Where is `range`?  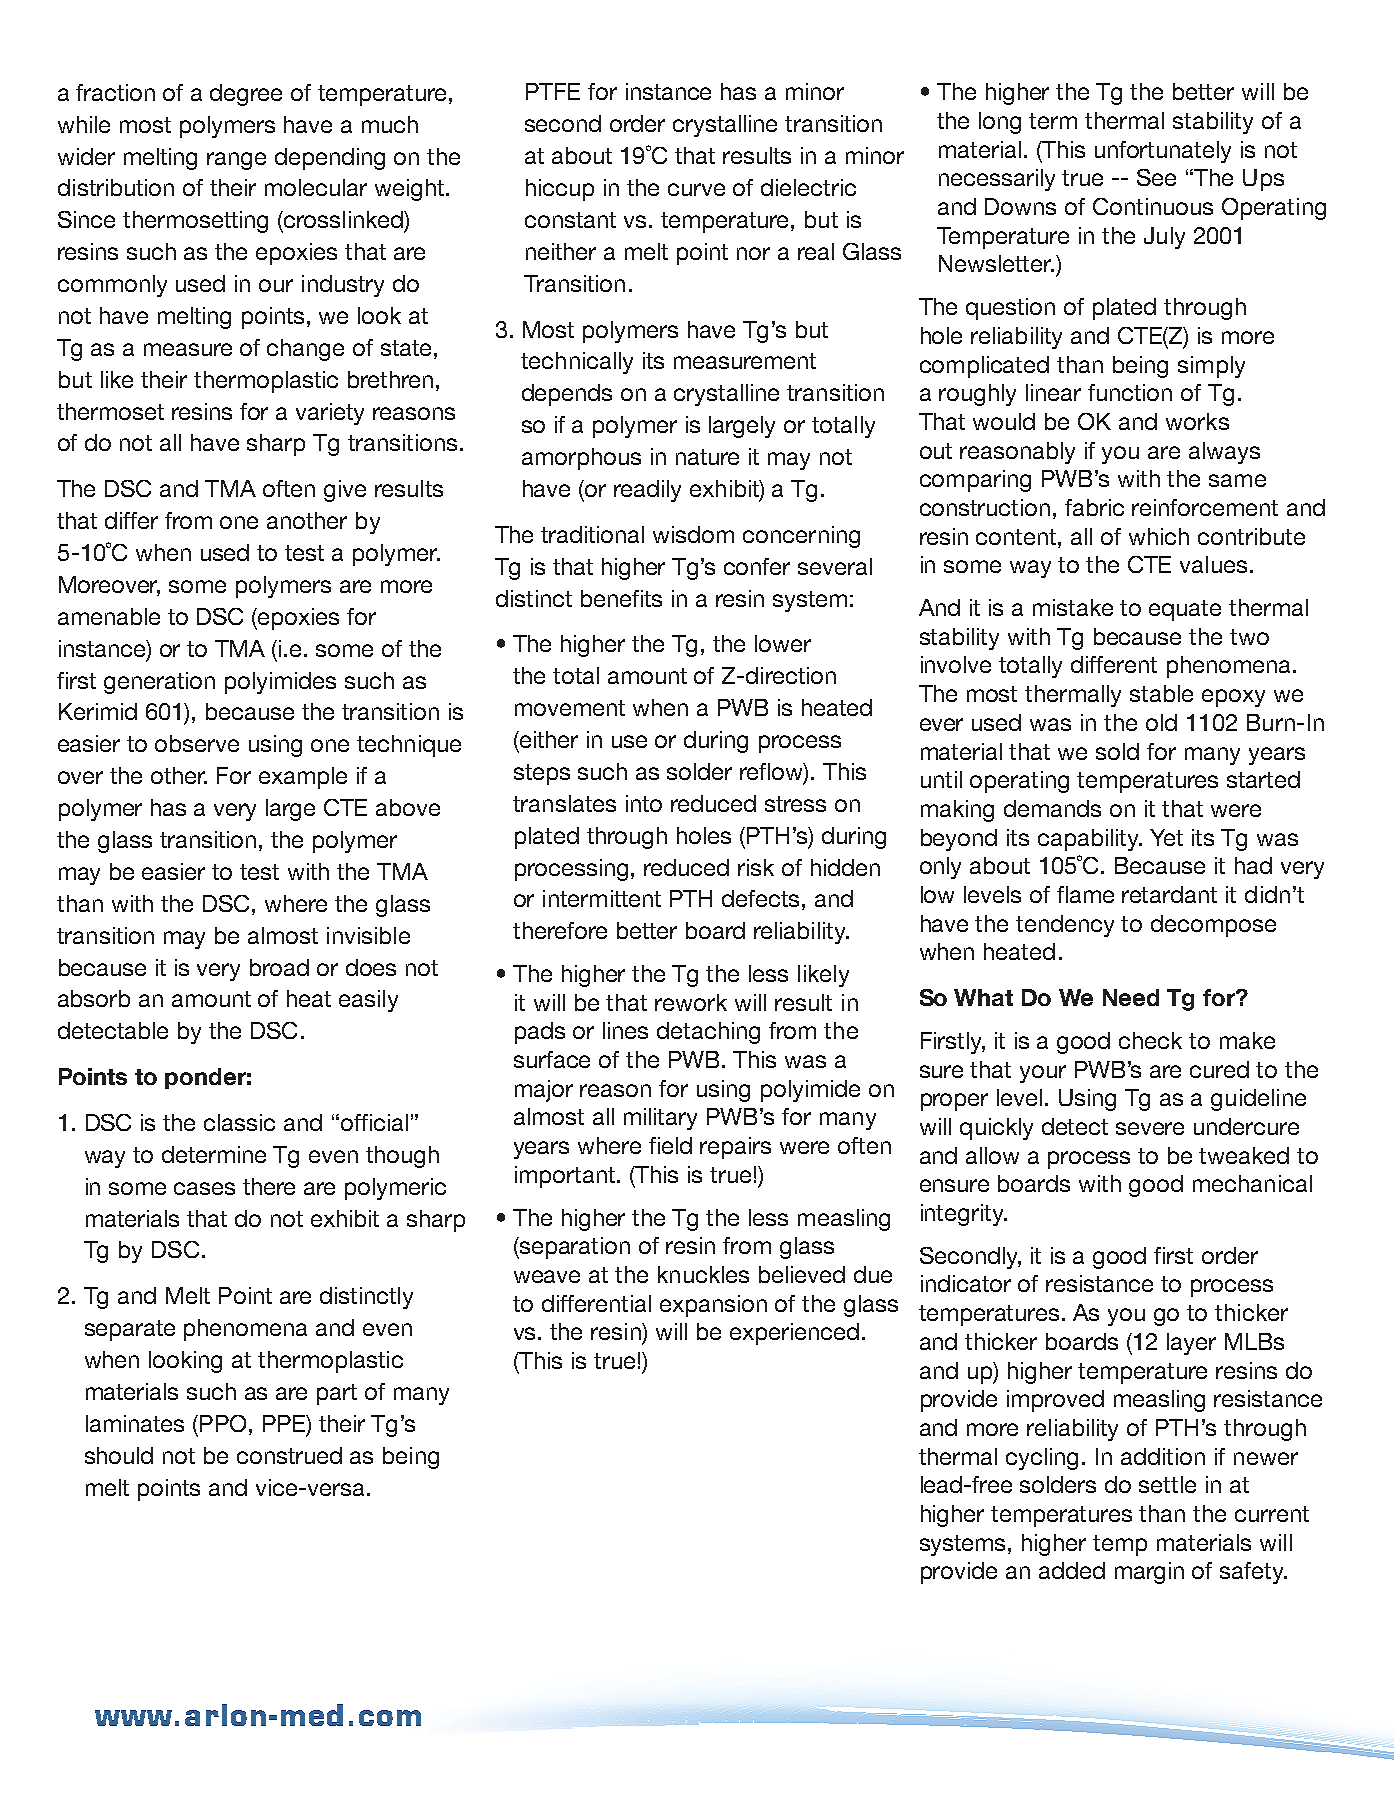 range is located at coordinates (236, 161).
